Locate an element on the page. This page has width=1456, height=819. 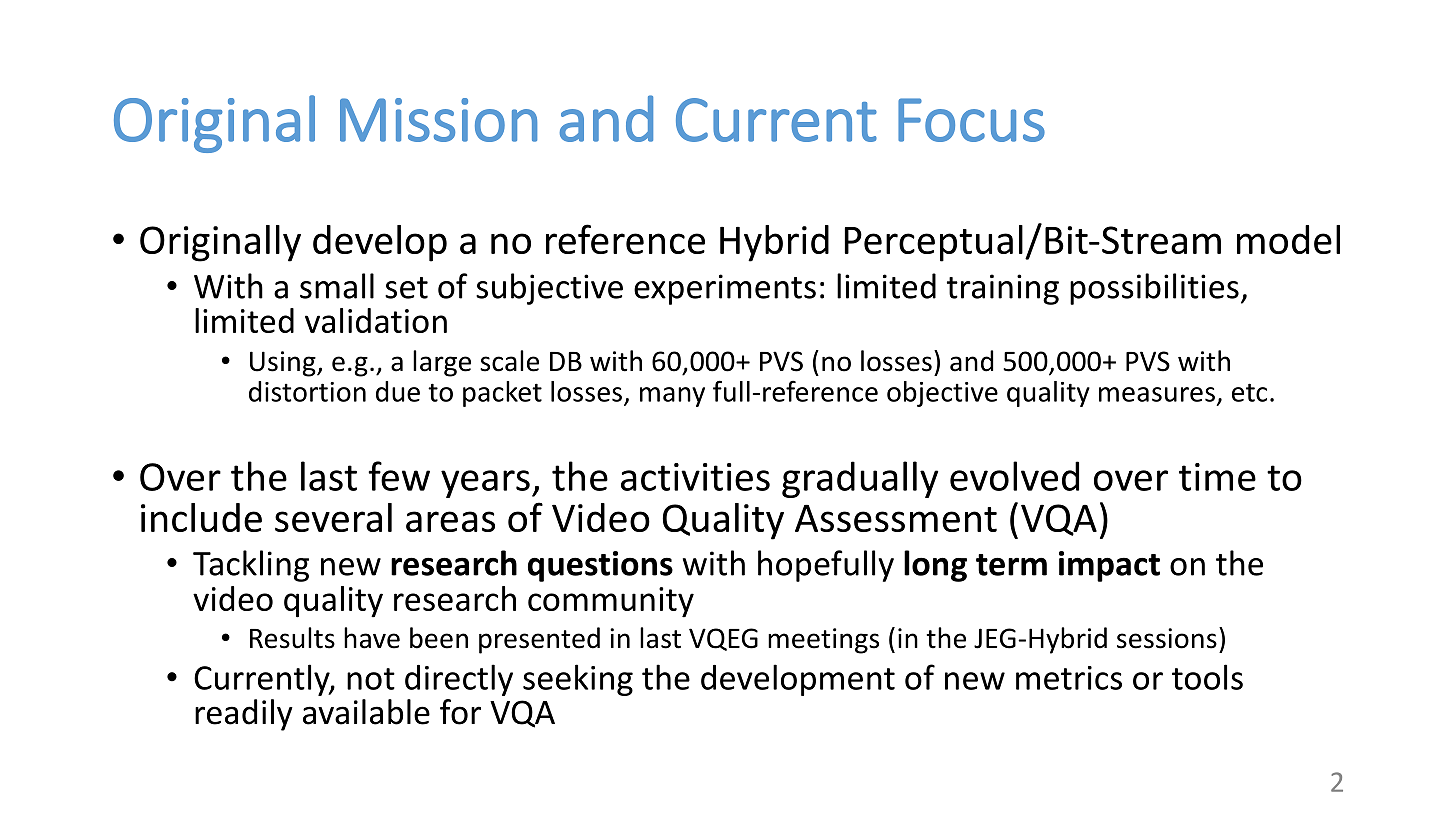
Focus is located at coordinates (971, 120).
